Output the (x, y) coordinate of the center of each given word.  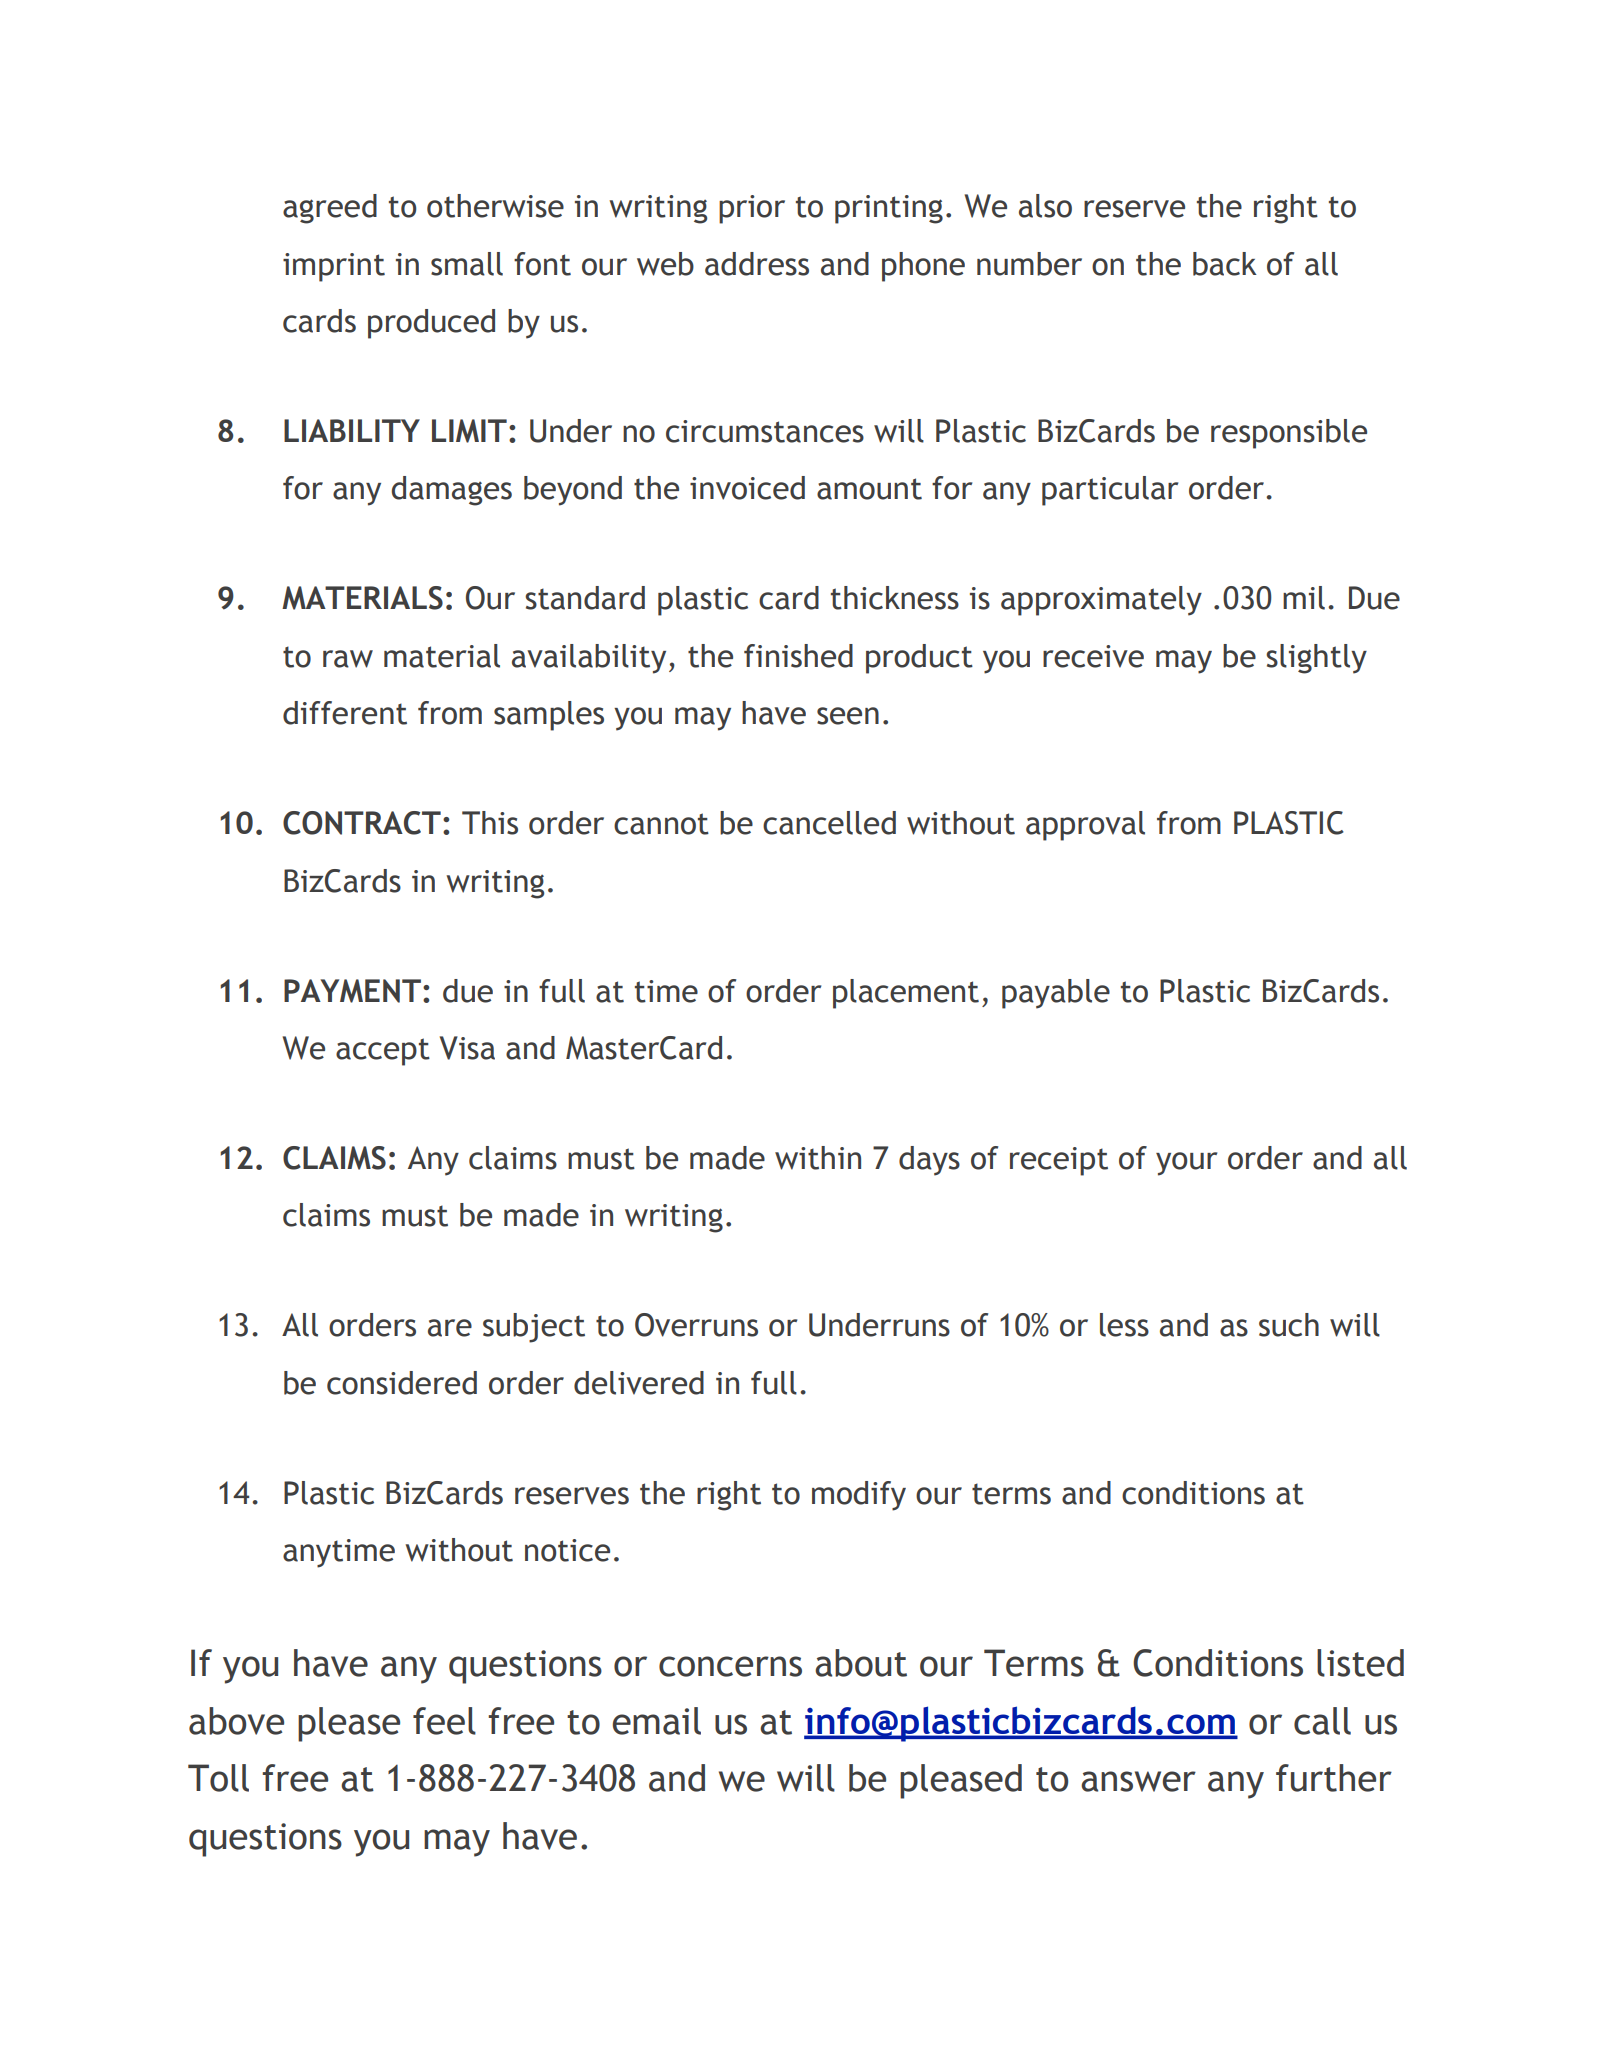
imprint (334, 267)
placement (906, 994)
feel (444, 1721)
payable (1056, 994)
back (1225, 264)
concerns (730, 1666)
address (757, 264)
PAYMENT (352, 991)
